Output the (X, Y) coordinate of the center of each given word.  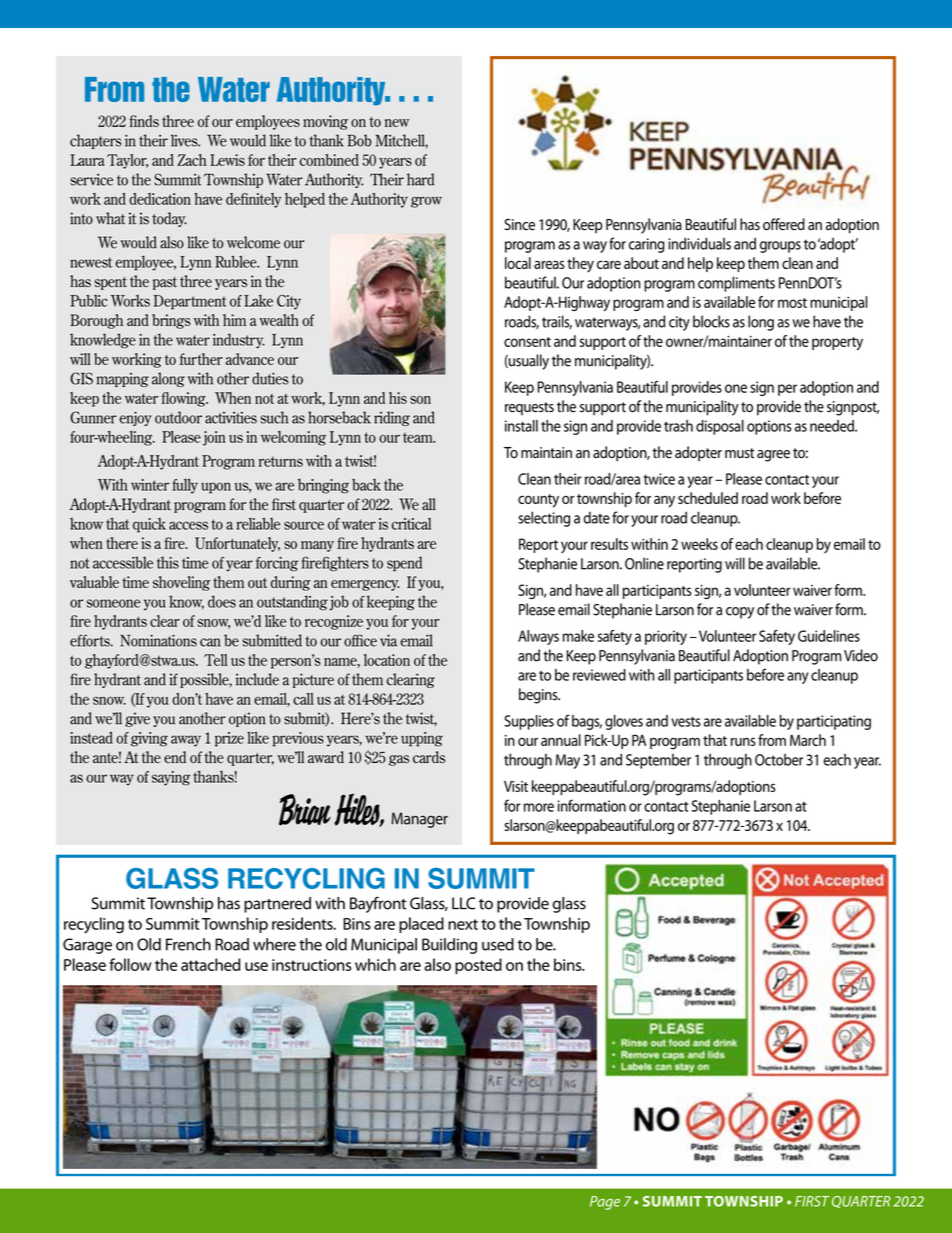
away (186, 741)
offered (784, 224)
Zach (192, 160)
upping (422, 739)
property (837, 343)
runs (743, 741)
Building (449, 946)
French (188, 944)
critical (411, 524)
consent (527, 342)
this (168, 562)
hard (420, 179)
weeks (699, 544)
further (201, 359)
